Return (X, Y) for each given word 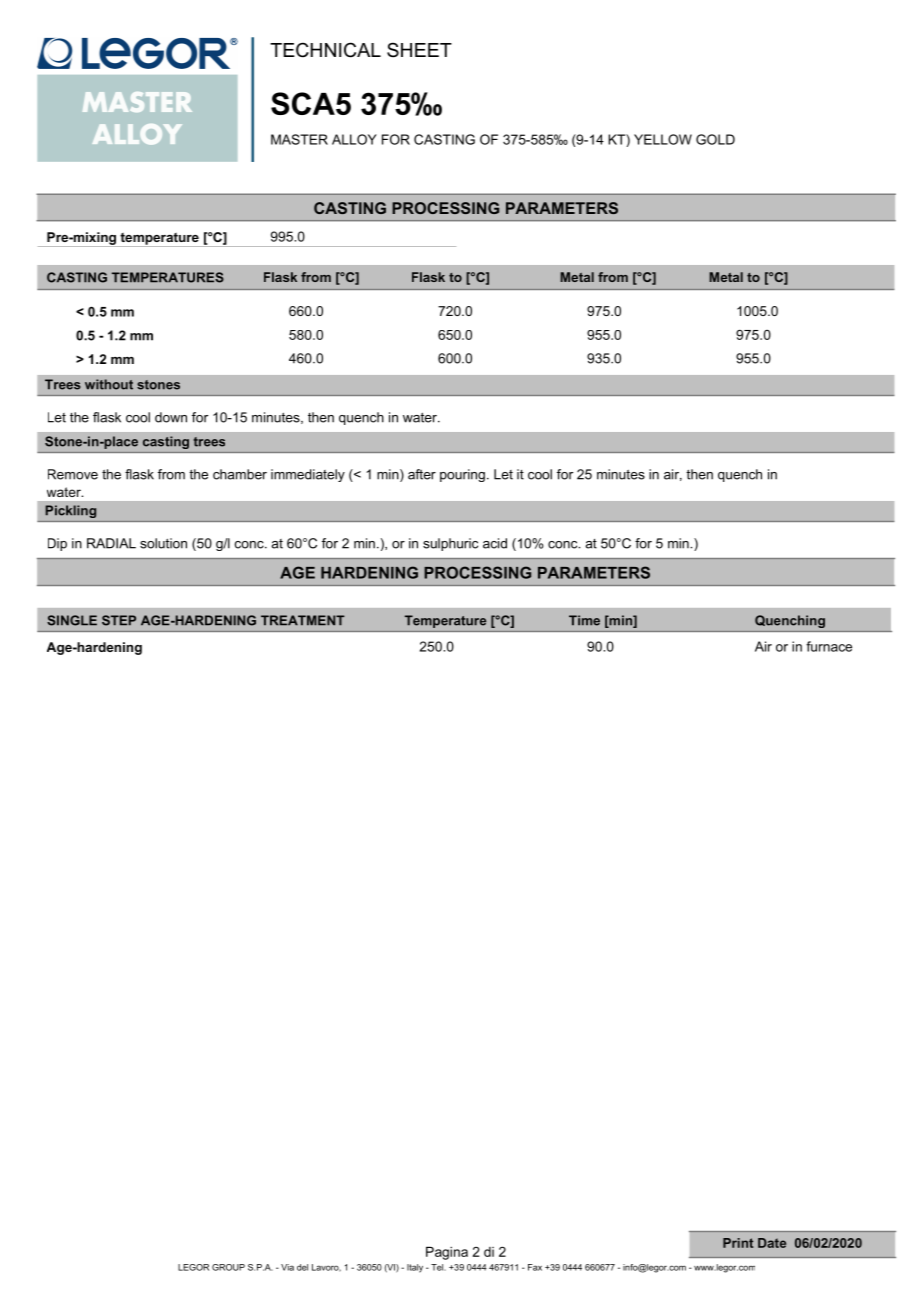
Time (584, 620)
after (422, 474)
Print (738, 1243)
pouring (462, 475)
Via (287, 1267)
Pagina (447, 1253)
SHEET (419, 50)
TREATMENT (303, 620)
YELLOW (663, 139)
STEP (119, 620)
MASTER (299, 139)
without (109, 384)
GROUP (228, 1267)
